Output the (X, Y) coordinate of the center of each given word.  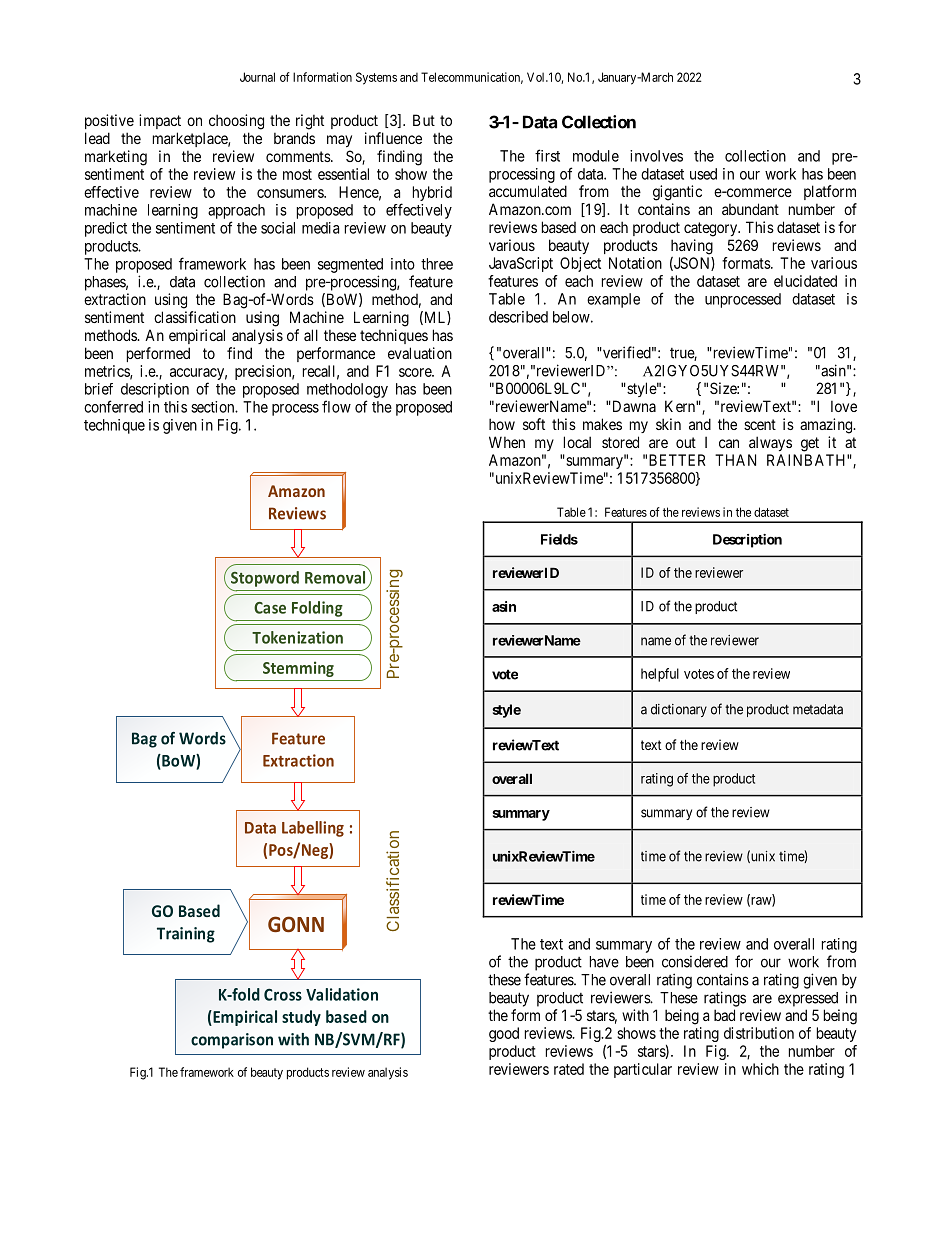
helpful (660, 675)
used (703, 174)
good (504, 1034)
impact (160, 121)
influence (393, 138)
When (507, 442)
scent (760, 424)
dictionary (679, 710)
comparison (232, 1041)
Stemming (298, 669)
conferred (113, 406)
